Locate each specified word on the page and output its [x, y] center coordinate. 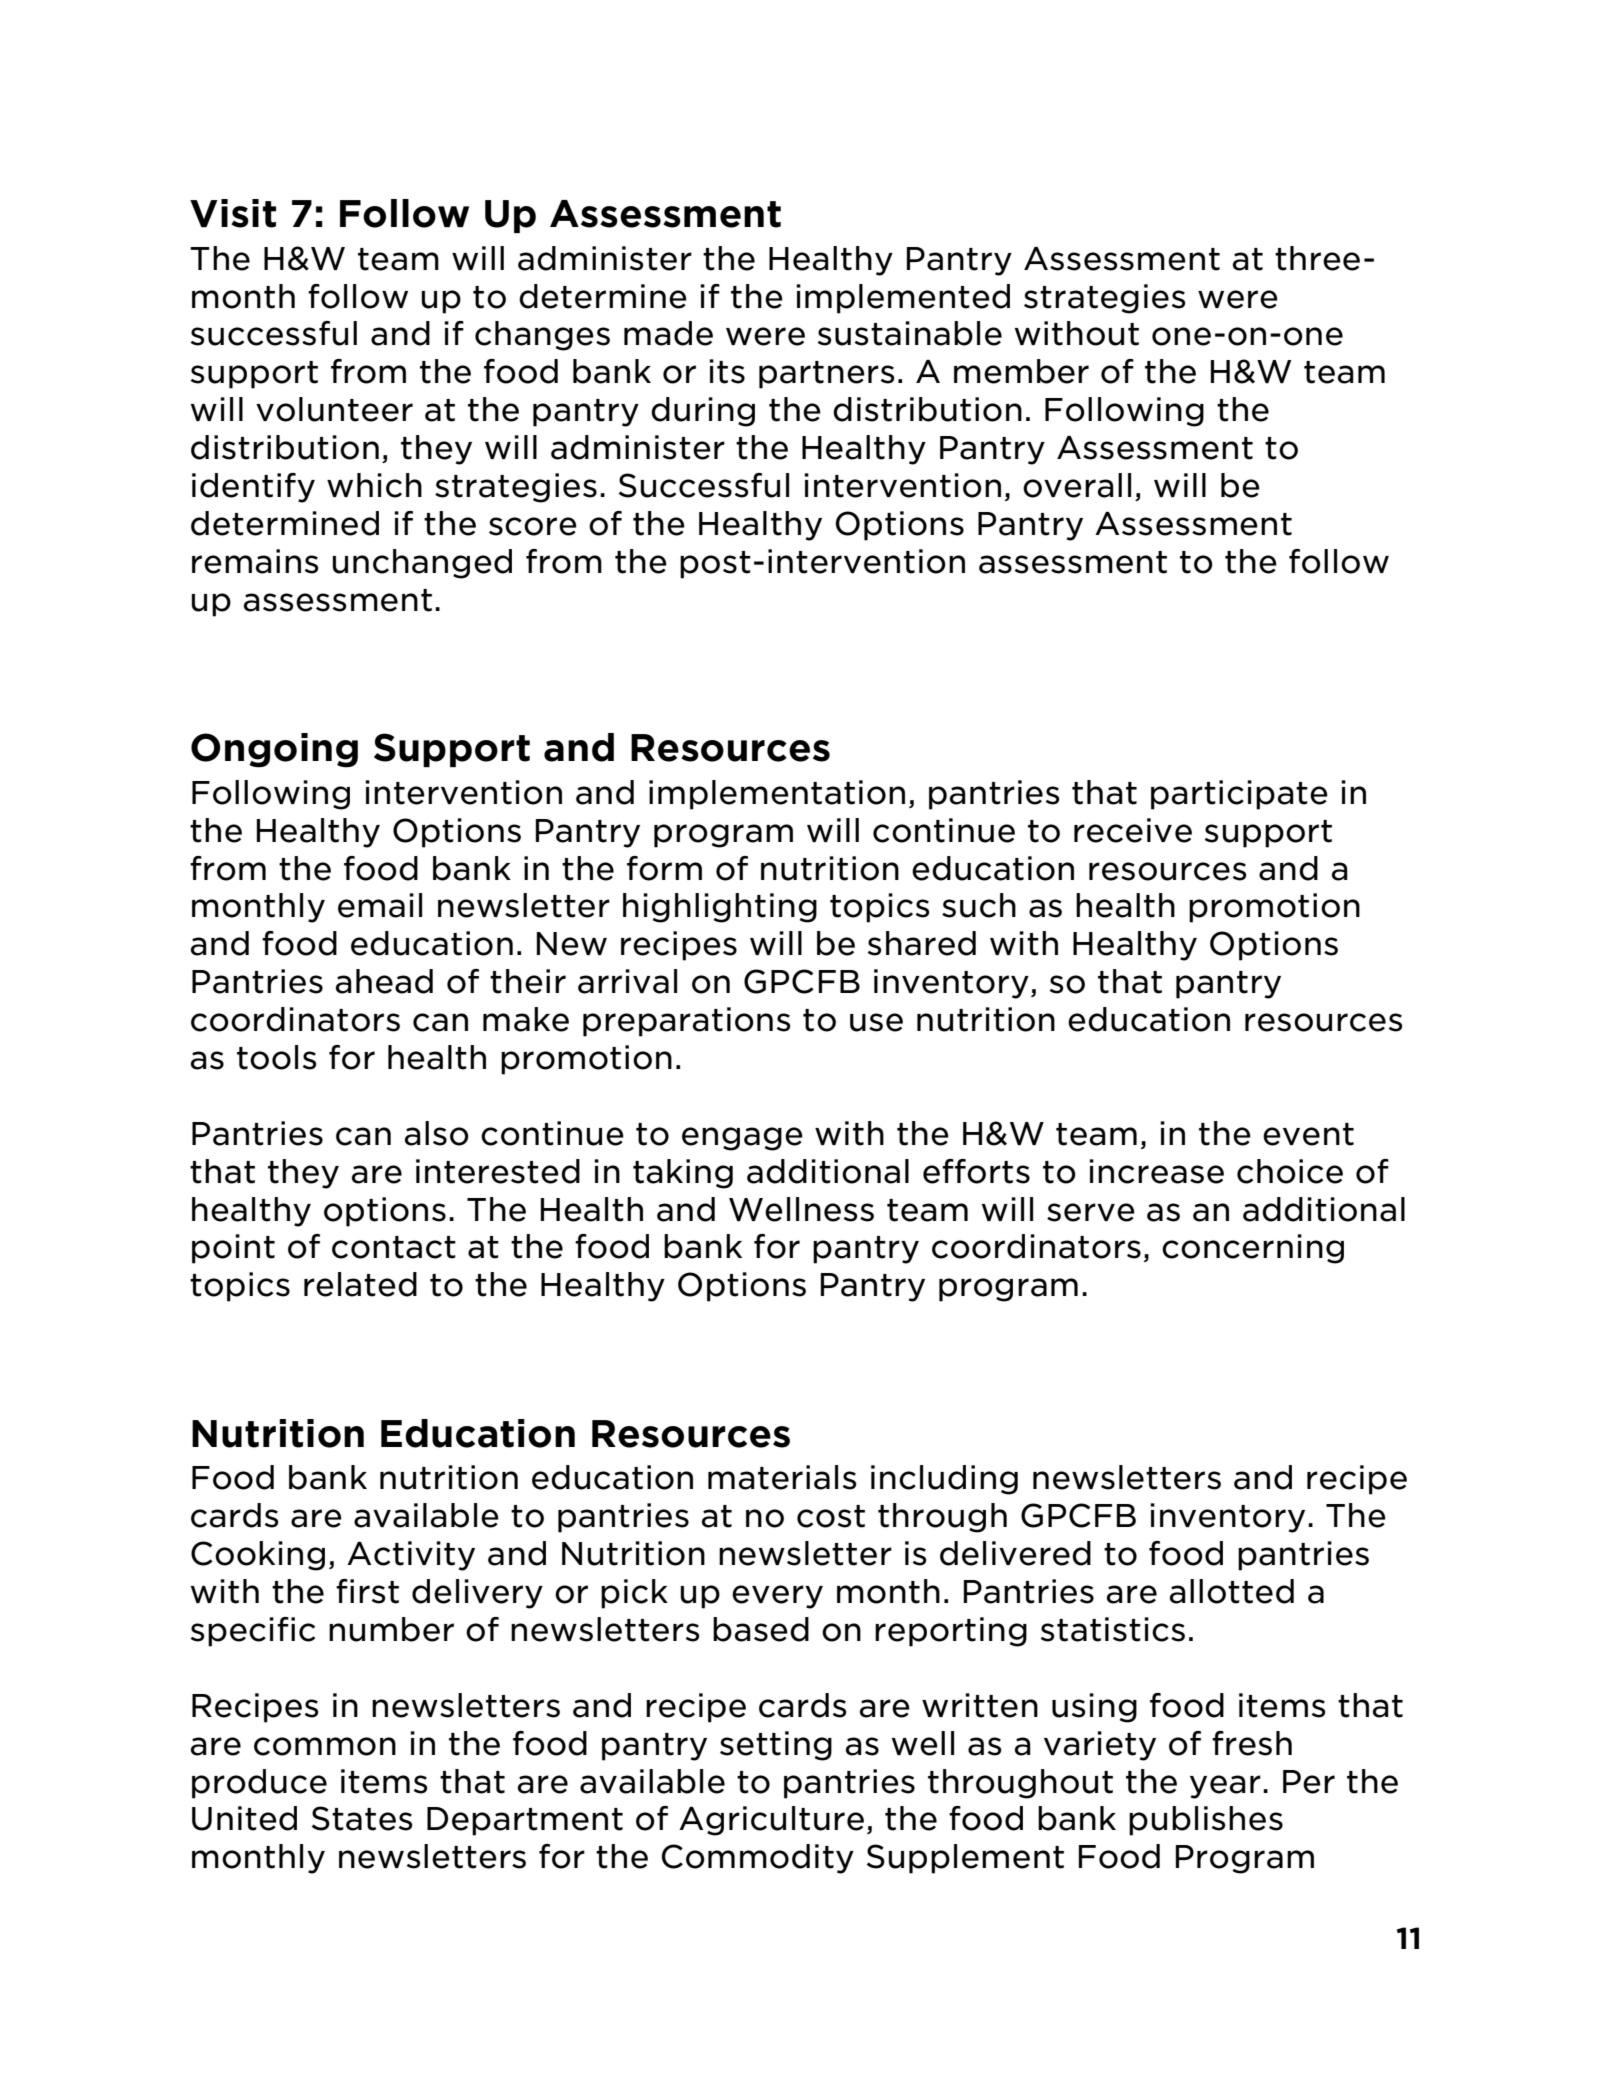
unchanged [422, 564]
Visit [233, 213]
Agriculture [771, 1821]
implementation [777, 795]
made [668, 333]
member [1021, 371]
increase [1156, 1171]
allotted [1232, 1591]
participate [1239, 795]
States [362, 1818]
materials [782, 1477]
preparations [687, 1022]
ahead [384, 981]
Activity [411, 1556]
